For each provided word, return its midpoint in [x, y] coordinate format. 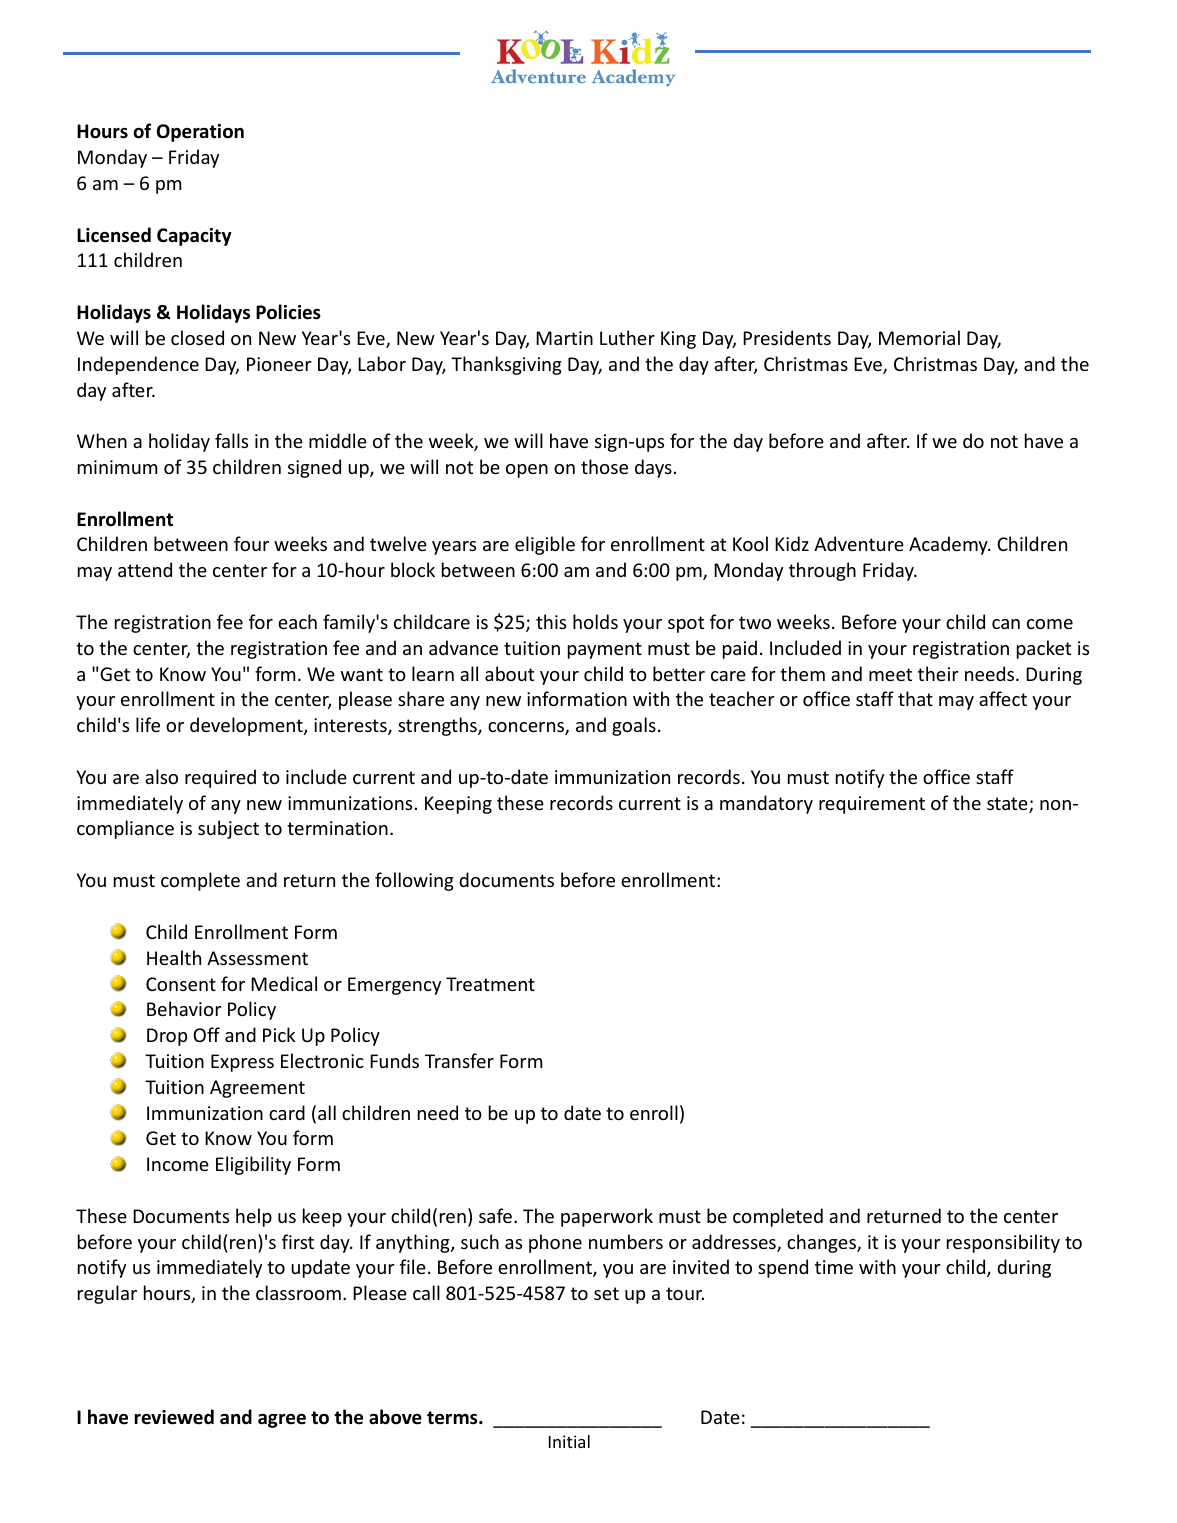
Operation [200, 133]
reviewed [174, 1417]
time [834, 1267]
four [251, 543]
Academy [949, 545]
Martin [564, 338]
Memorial [919, 337]
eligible [545, 545]
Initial [569, 1441]
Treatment [490, 984]
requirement [872, 805]
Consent [181, 984]
